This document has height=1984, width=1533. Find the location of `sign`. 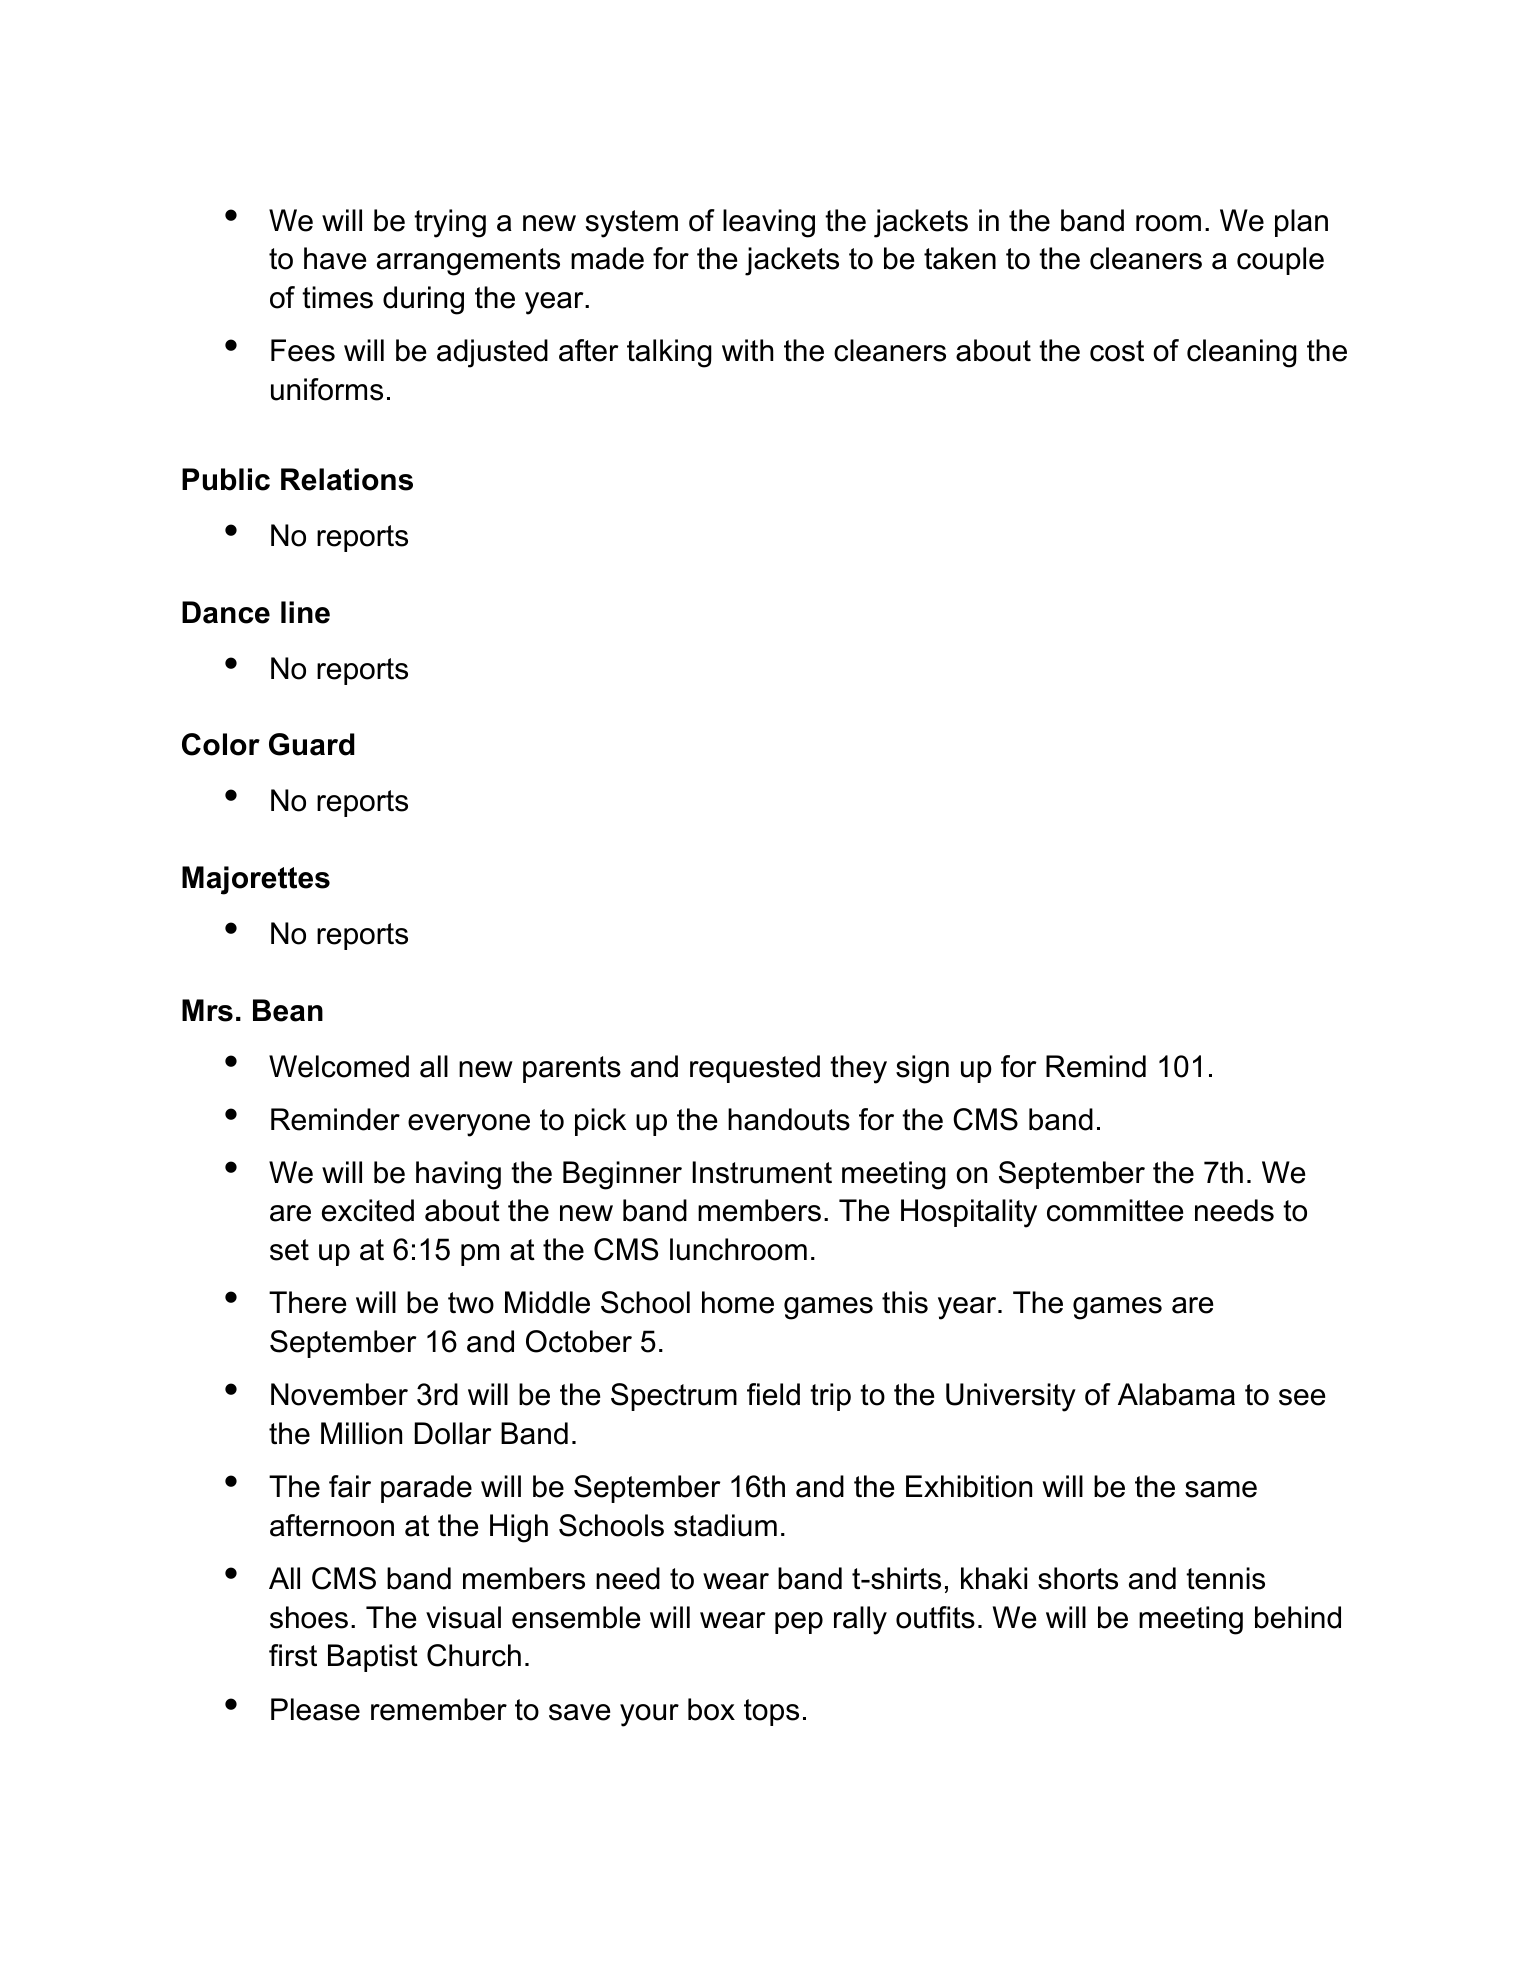

sign is located at coordinates (922, 1069).
